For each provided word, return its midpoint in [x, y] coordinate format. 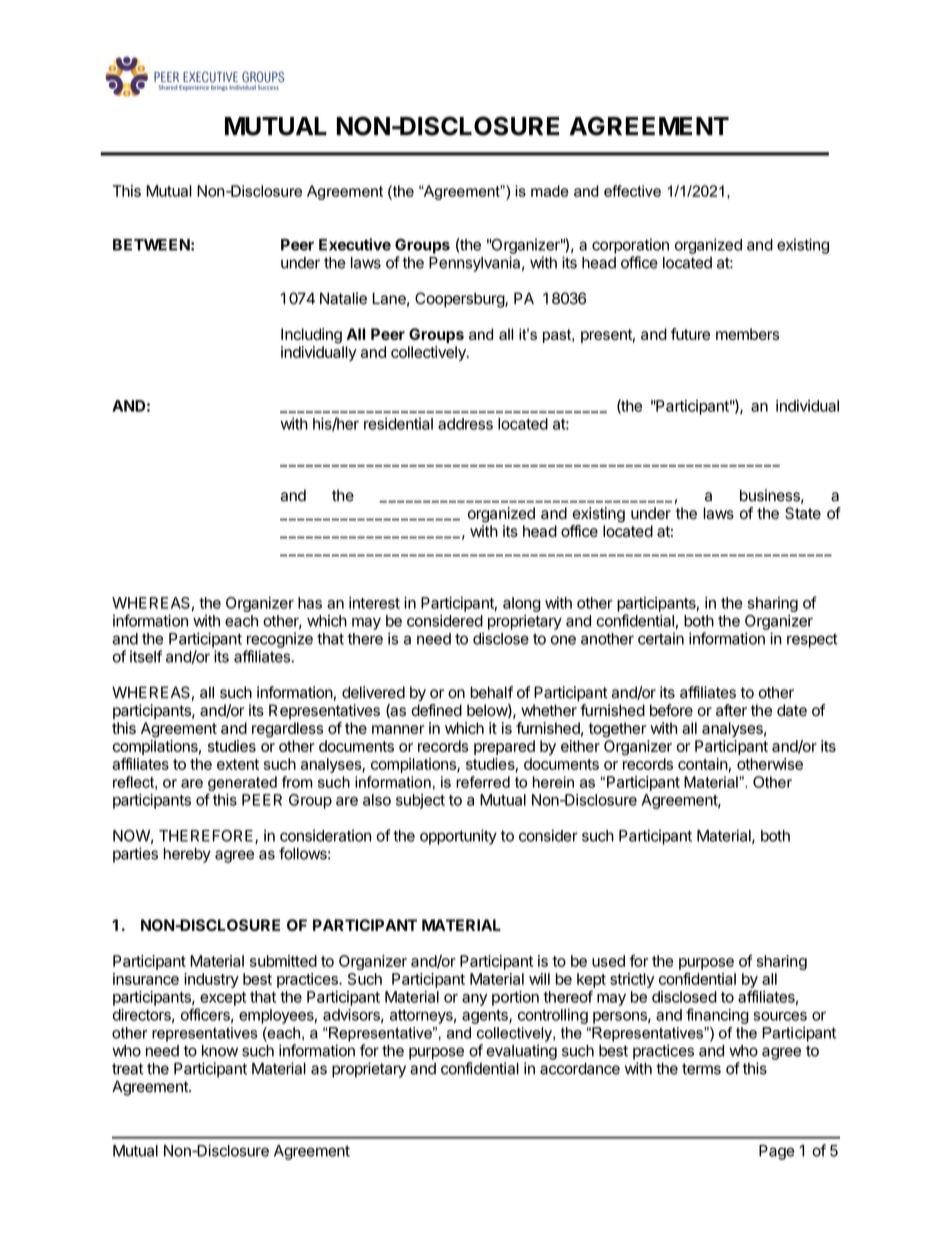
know [220, 1051]
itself [146, 656]
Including [311, 336]
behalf [491, 692]
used [608, 961]
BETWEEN [151, 245]
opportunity [458, 837]
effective [632, 191]
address [465, 424]
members [747, 334]
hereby [187, 855]
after [731, 710]
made [550, 191]
